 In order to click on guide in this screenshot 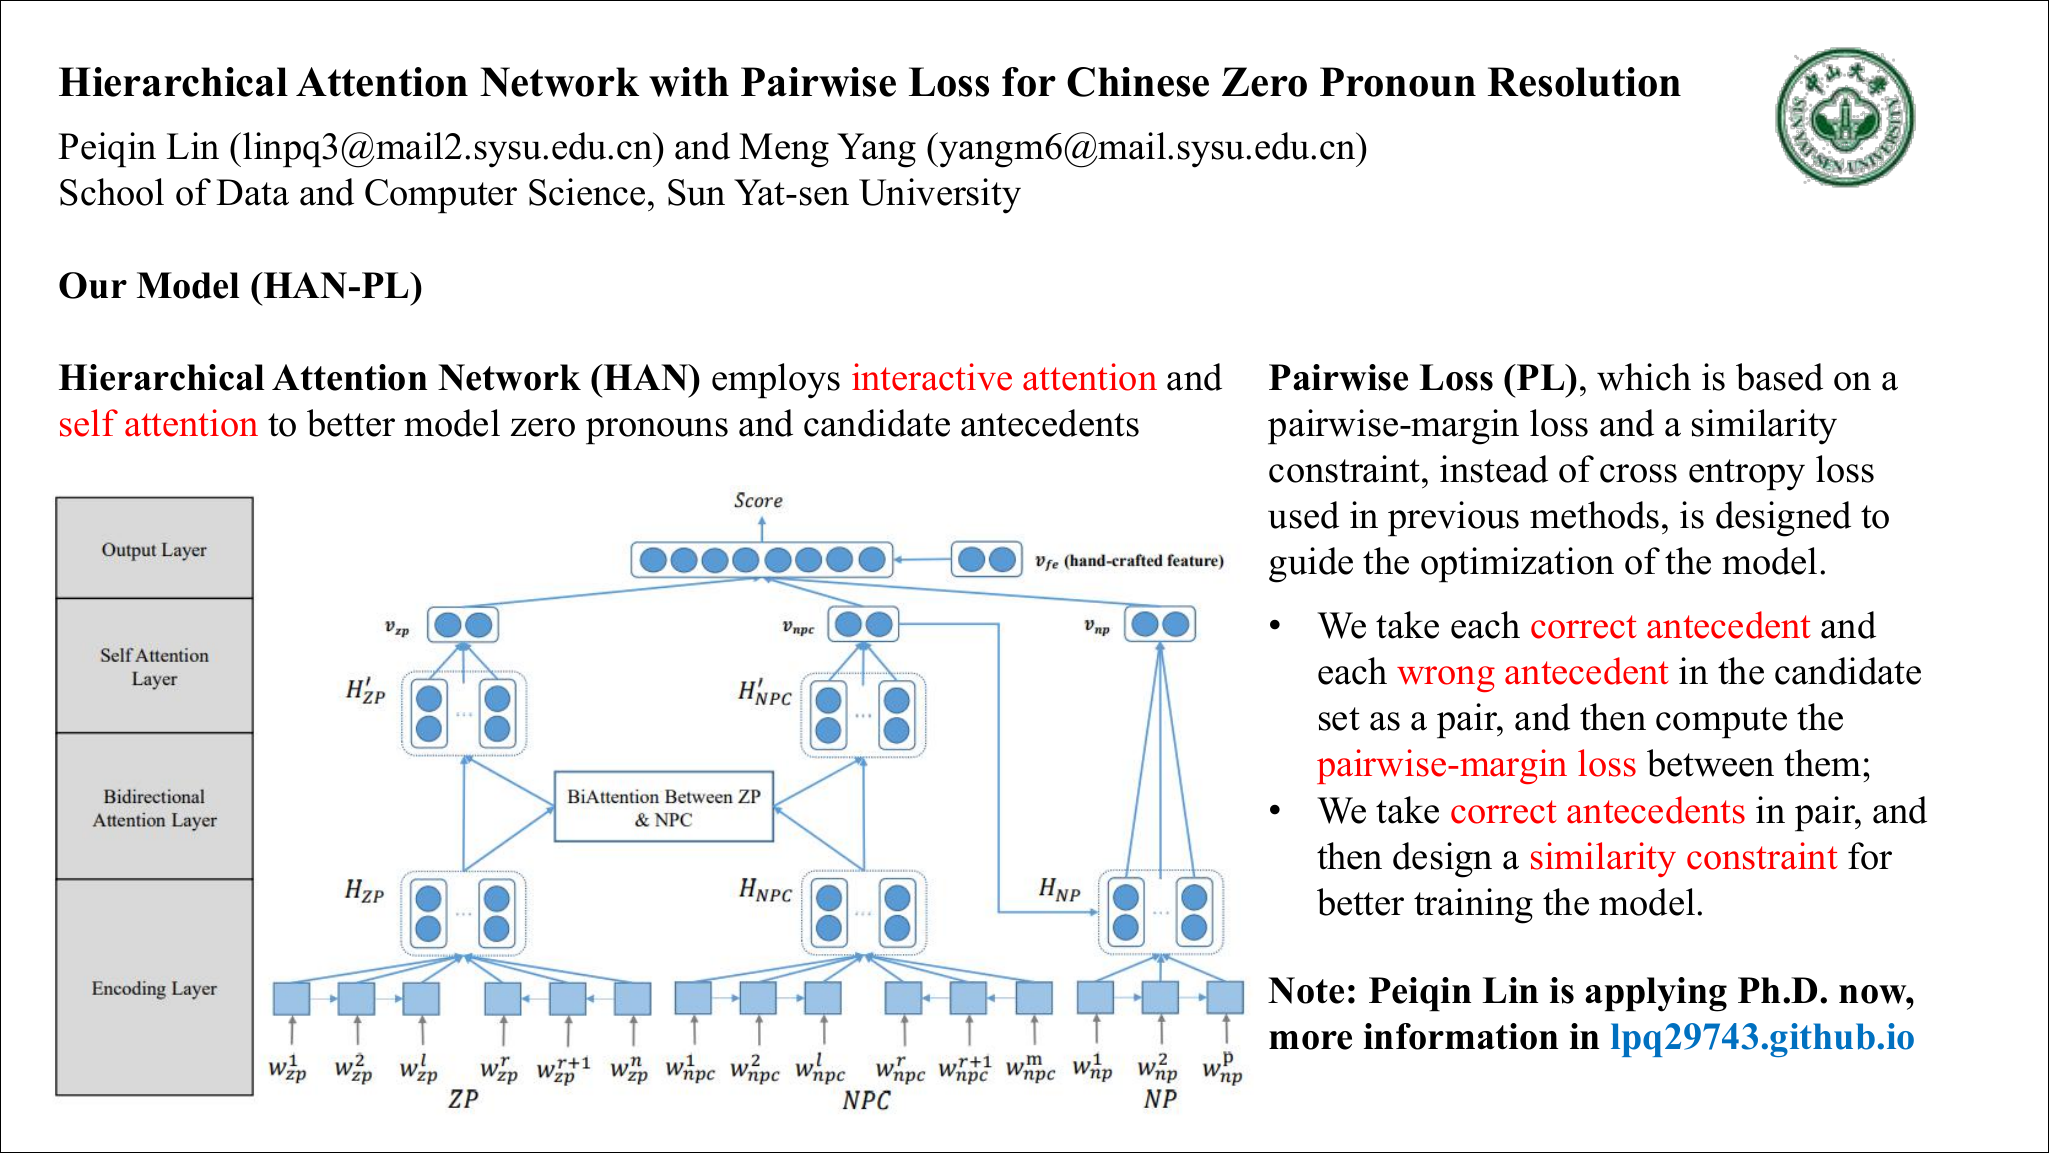, I will do `click(1311, 565)`.
